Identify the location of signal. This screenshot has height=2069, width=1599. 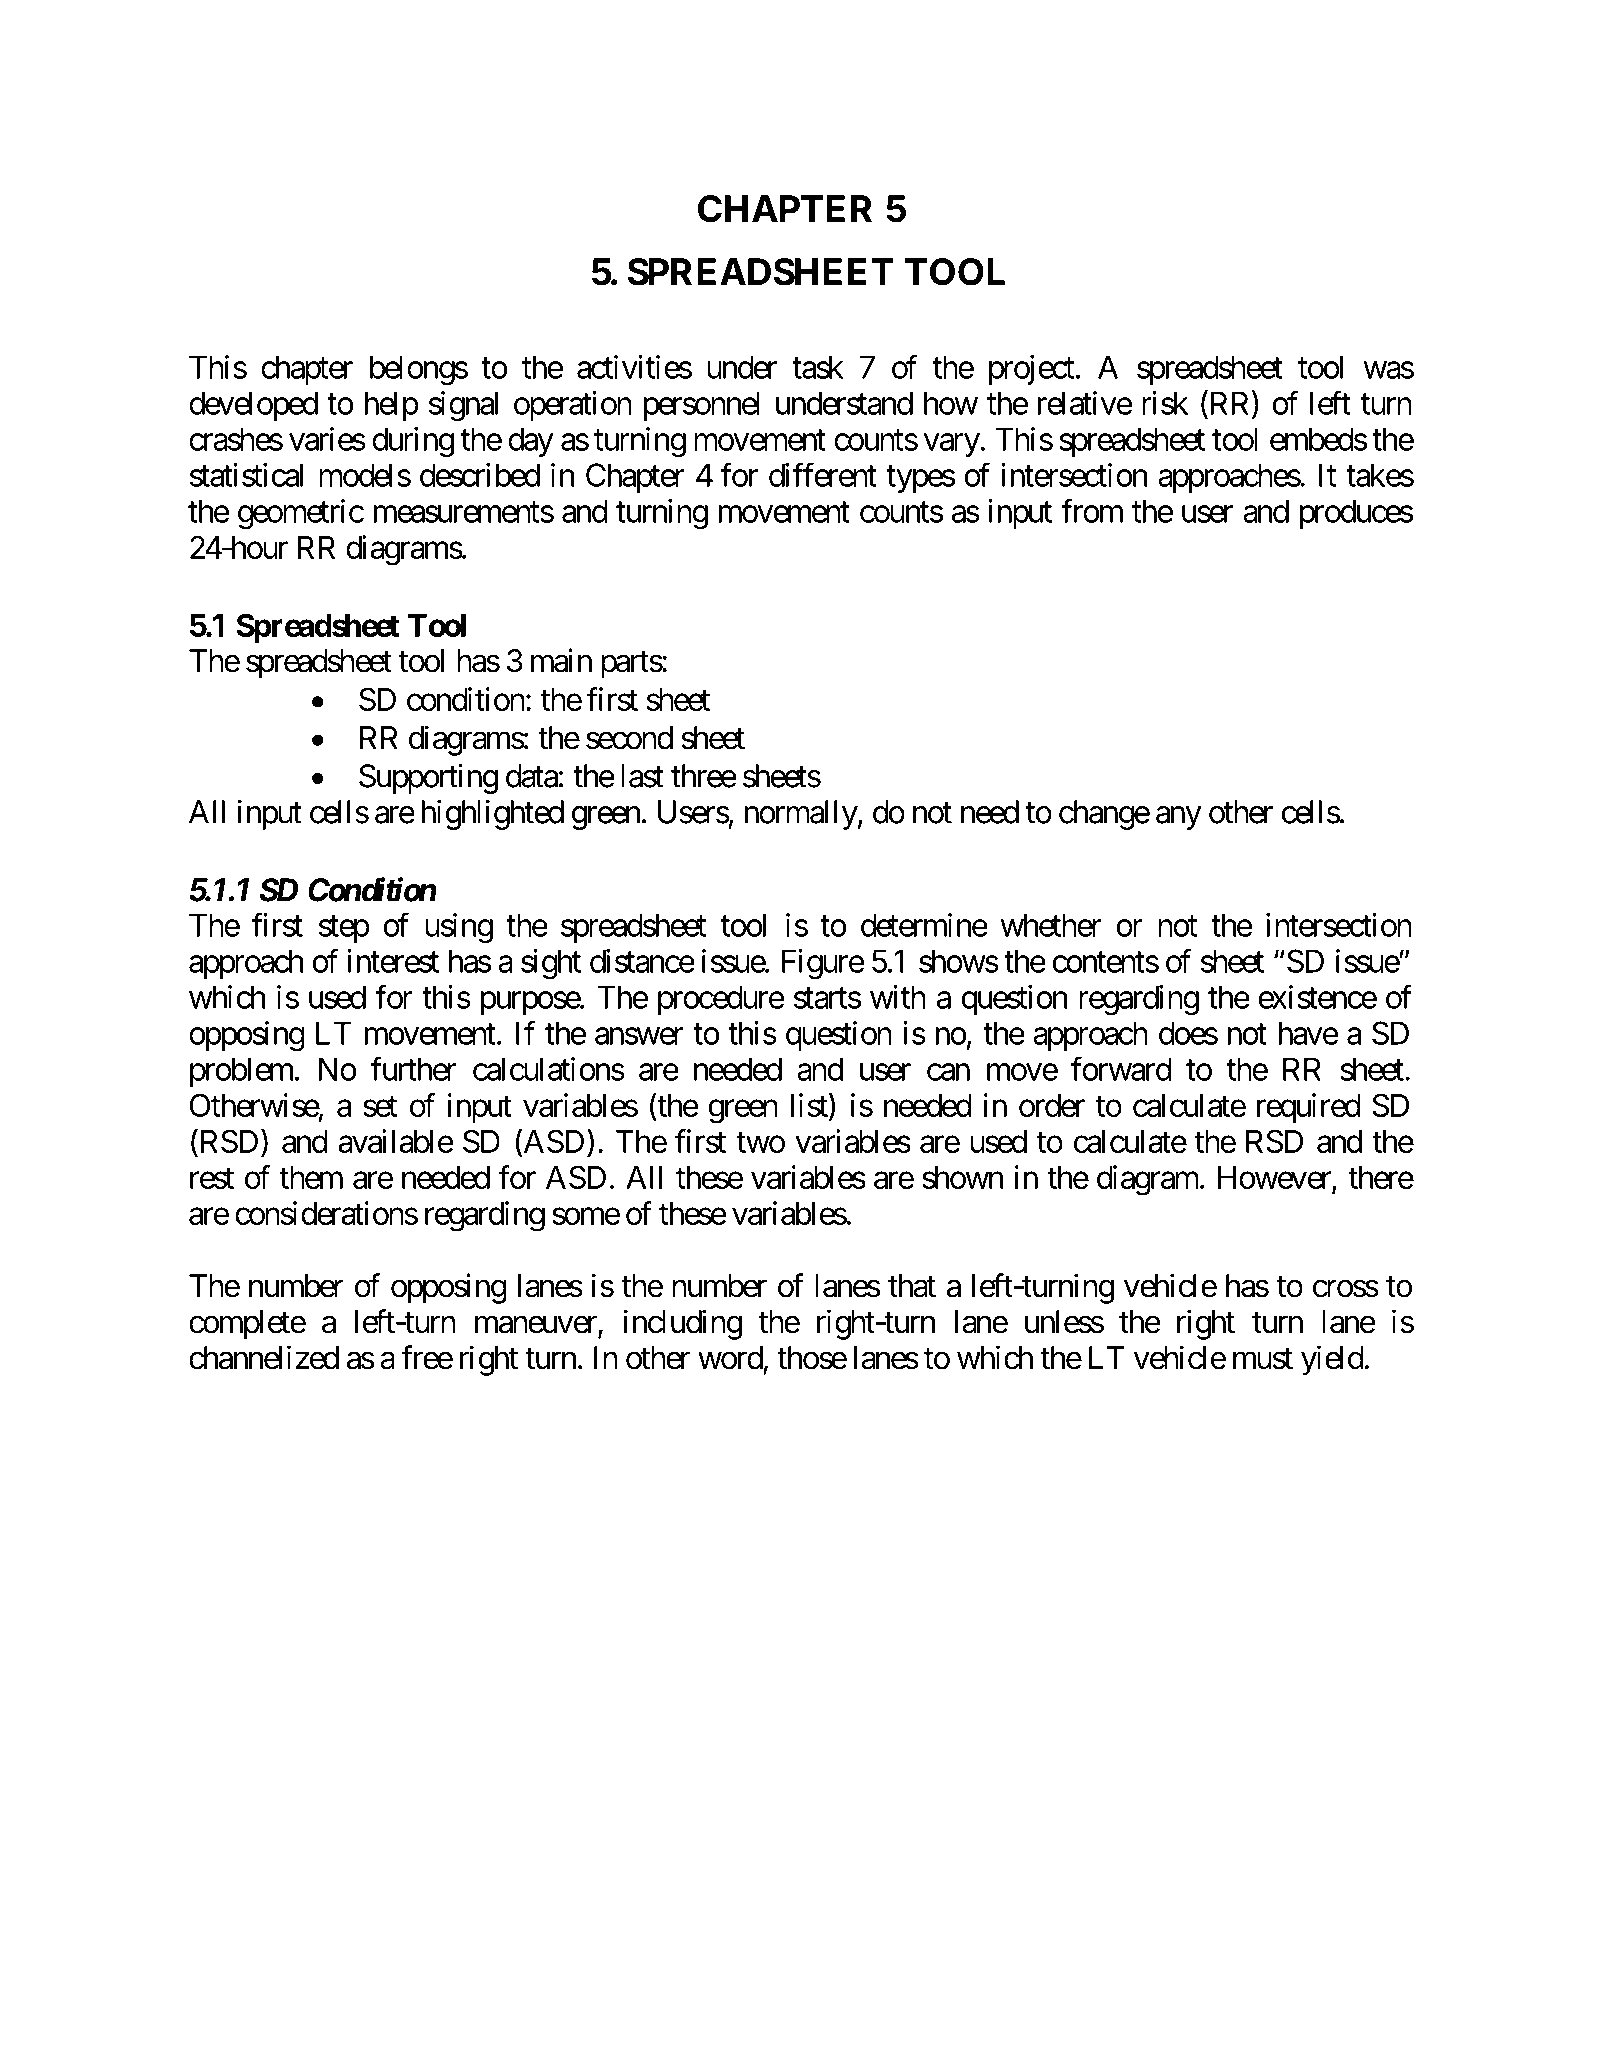
(463, 406).
